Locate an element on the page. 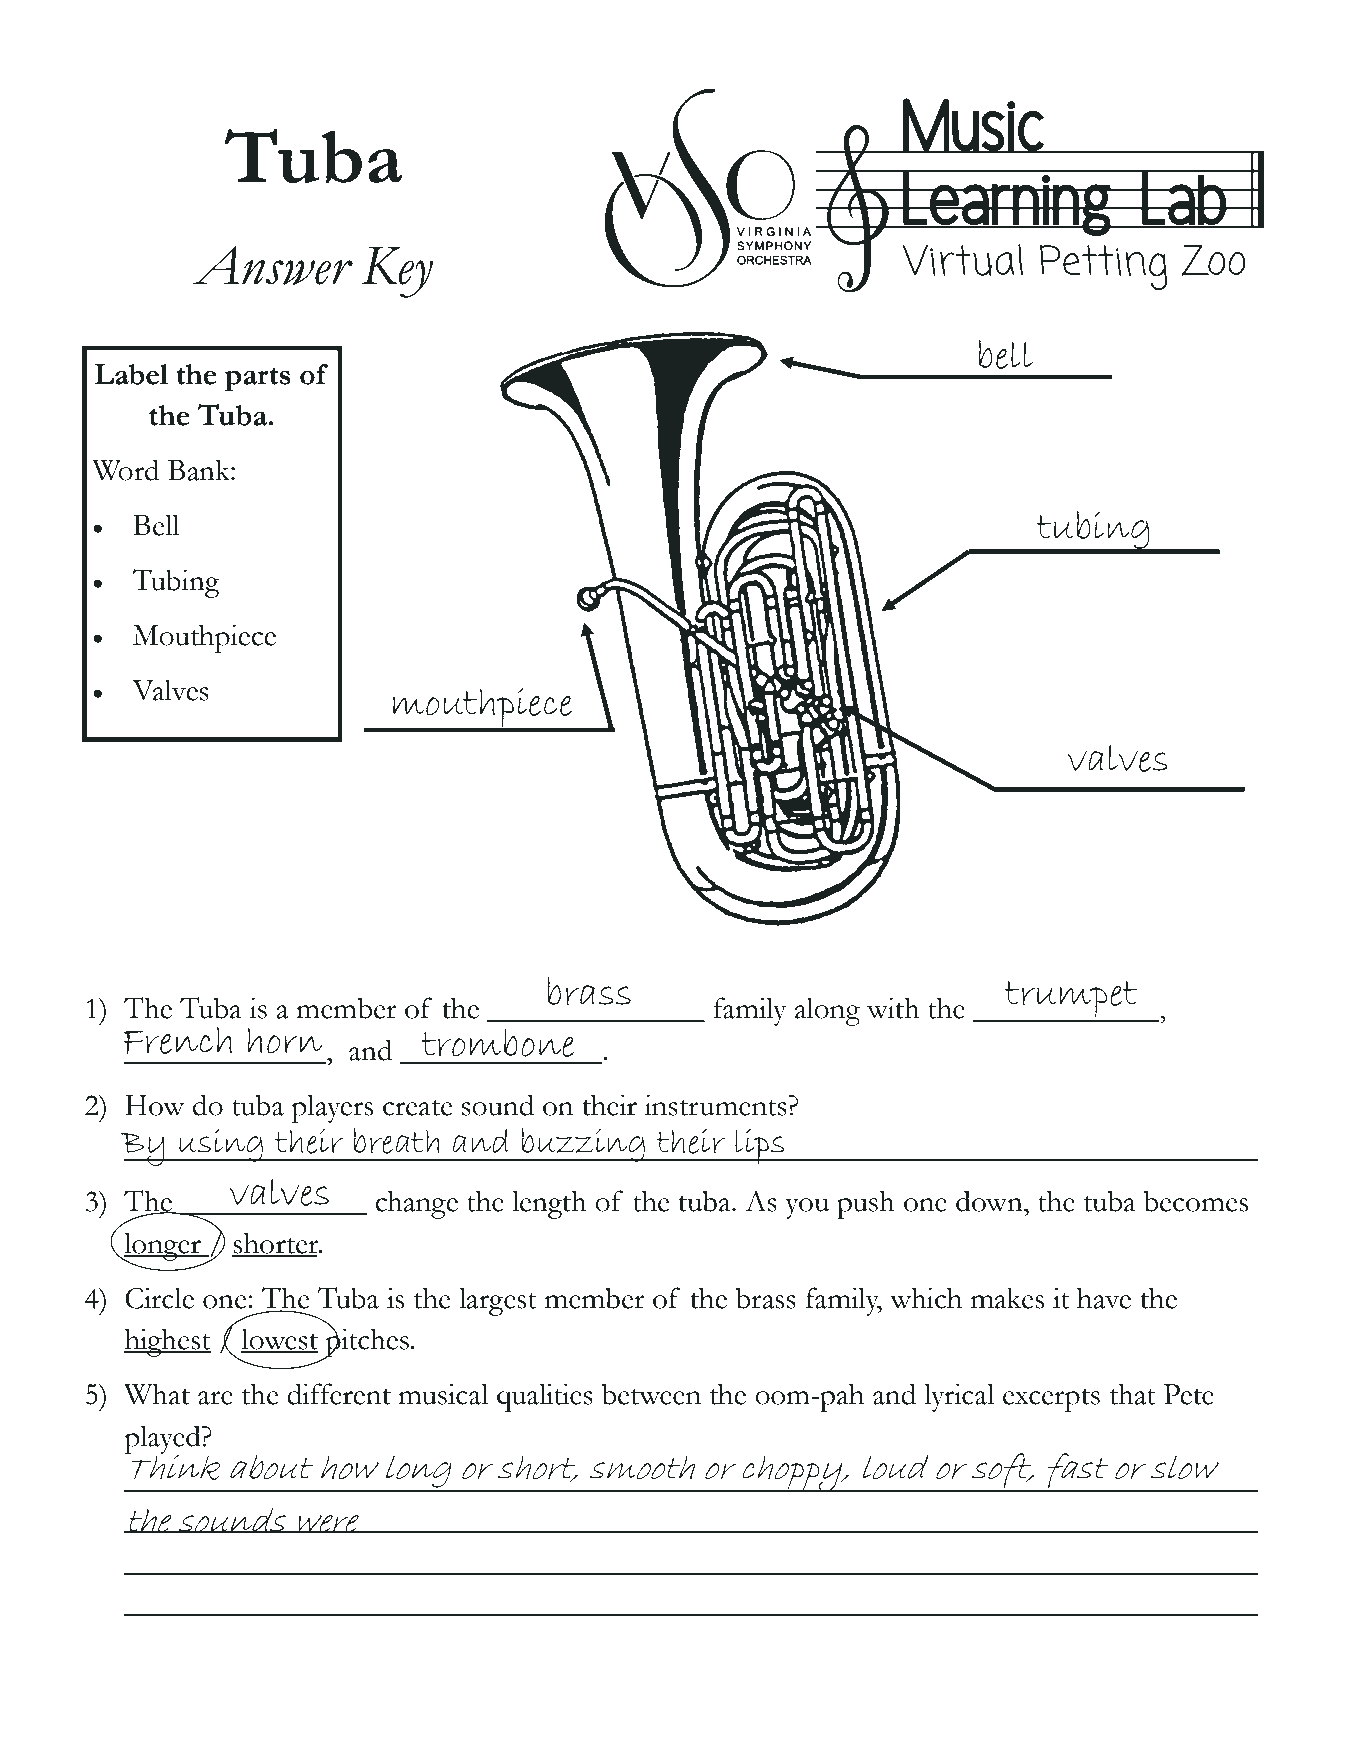  Answer is located at coordinates (272, 265).
